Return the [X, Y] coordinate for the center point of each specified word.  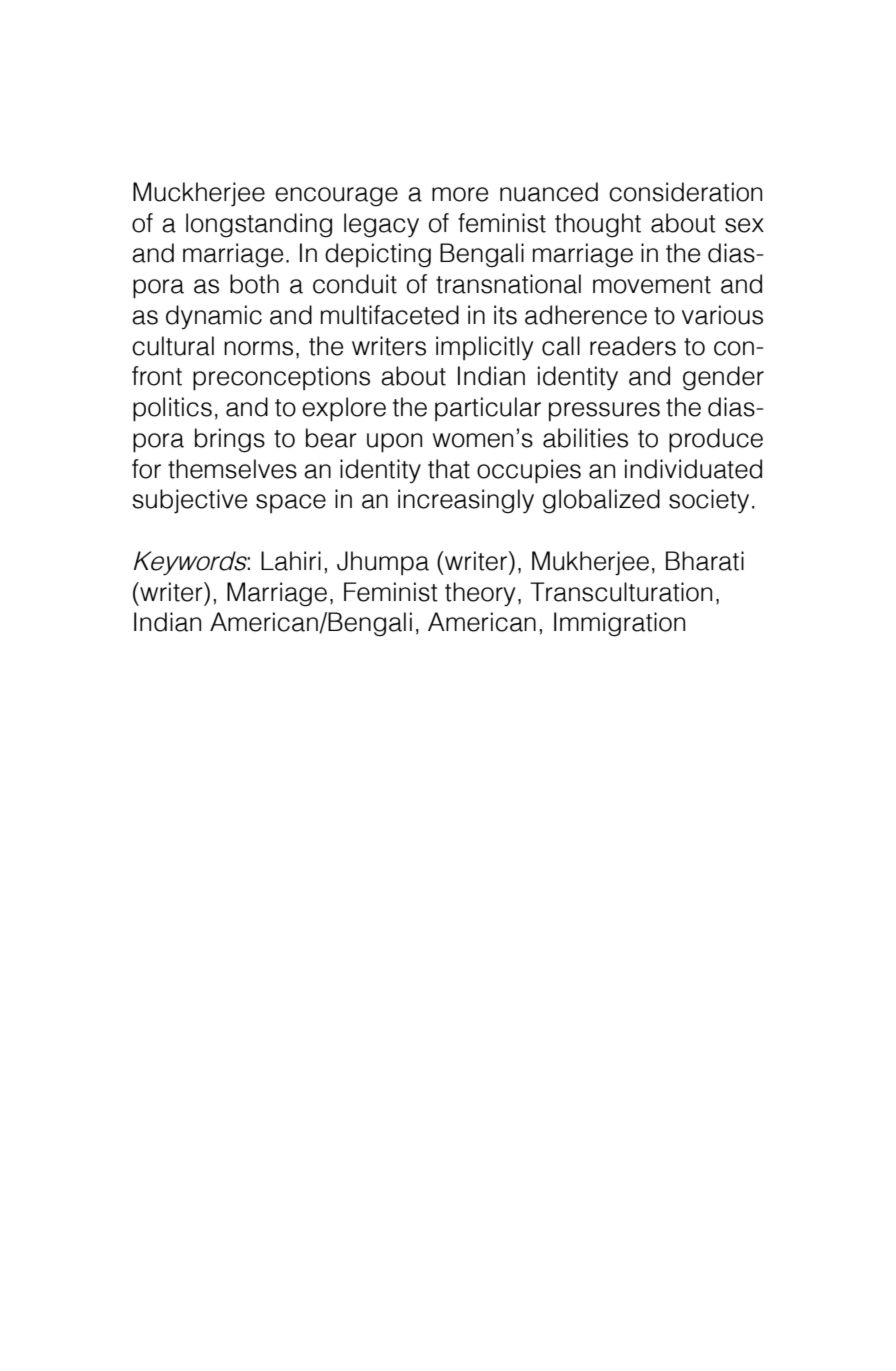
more [460, 194]
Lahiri [291, 561]
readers [633, 346]
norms [258, 348]
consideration [685, 192]
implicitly [485, 348]
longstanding [259, 225]
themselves [232, 469]
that [449, 469]
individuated [693, 469]
